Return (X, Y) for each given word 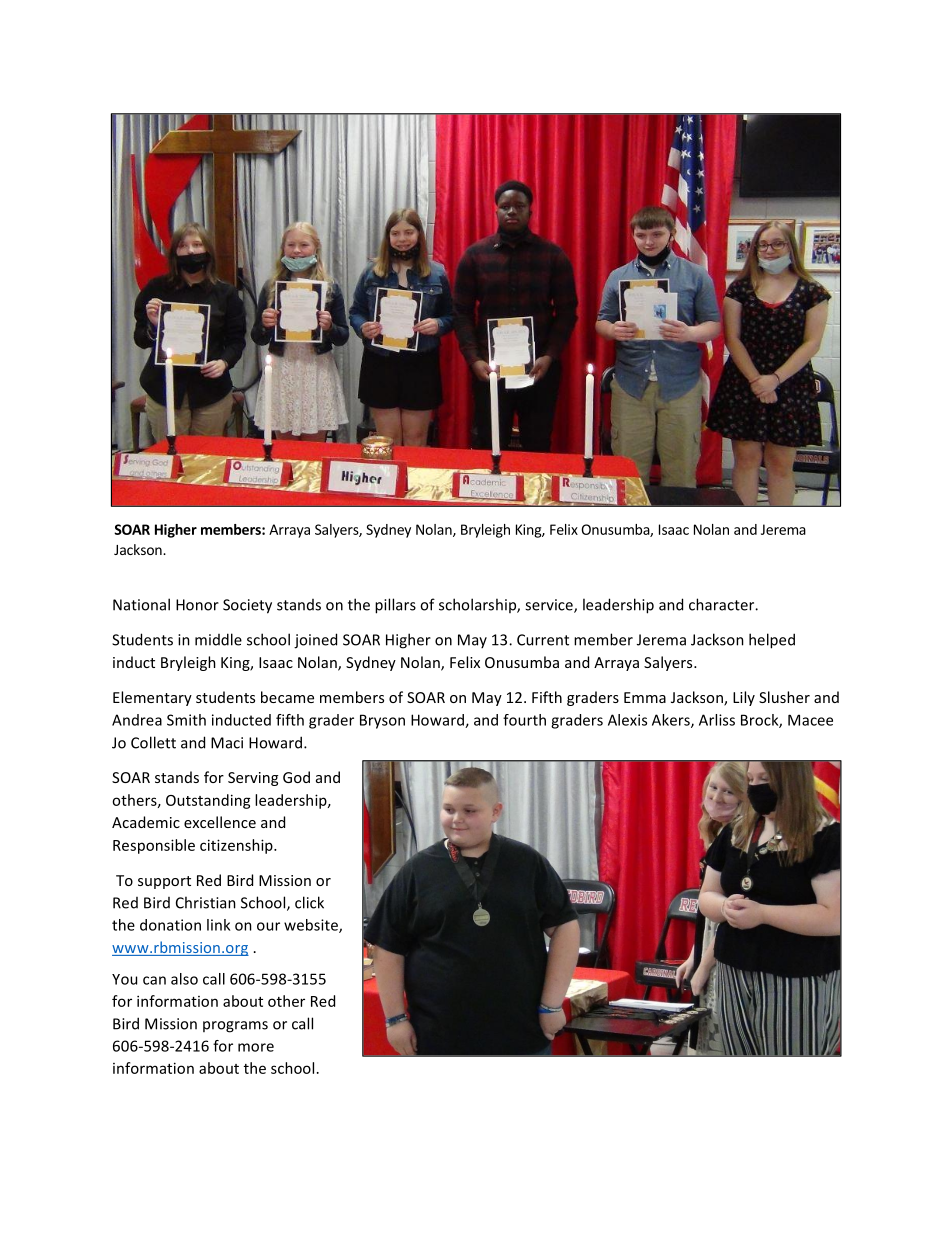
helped (772, 641)
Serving (253, 779)
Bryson (382, 721)
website (312, 926)
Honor (197, 605)
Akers (672, 721)
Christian (206, 902)
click (309, 902)
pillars (395, 606)
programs (235, 1027)
